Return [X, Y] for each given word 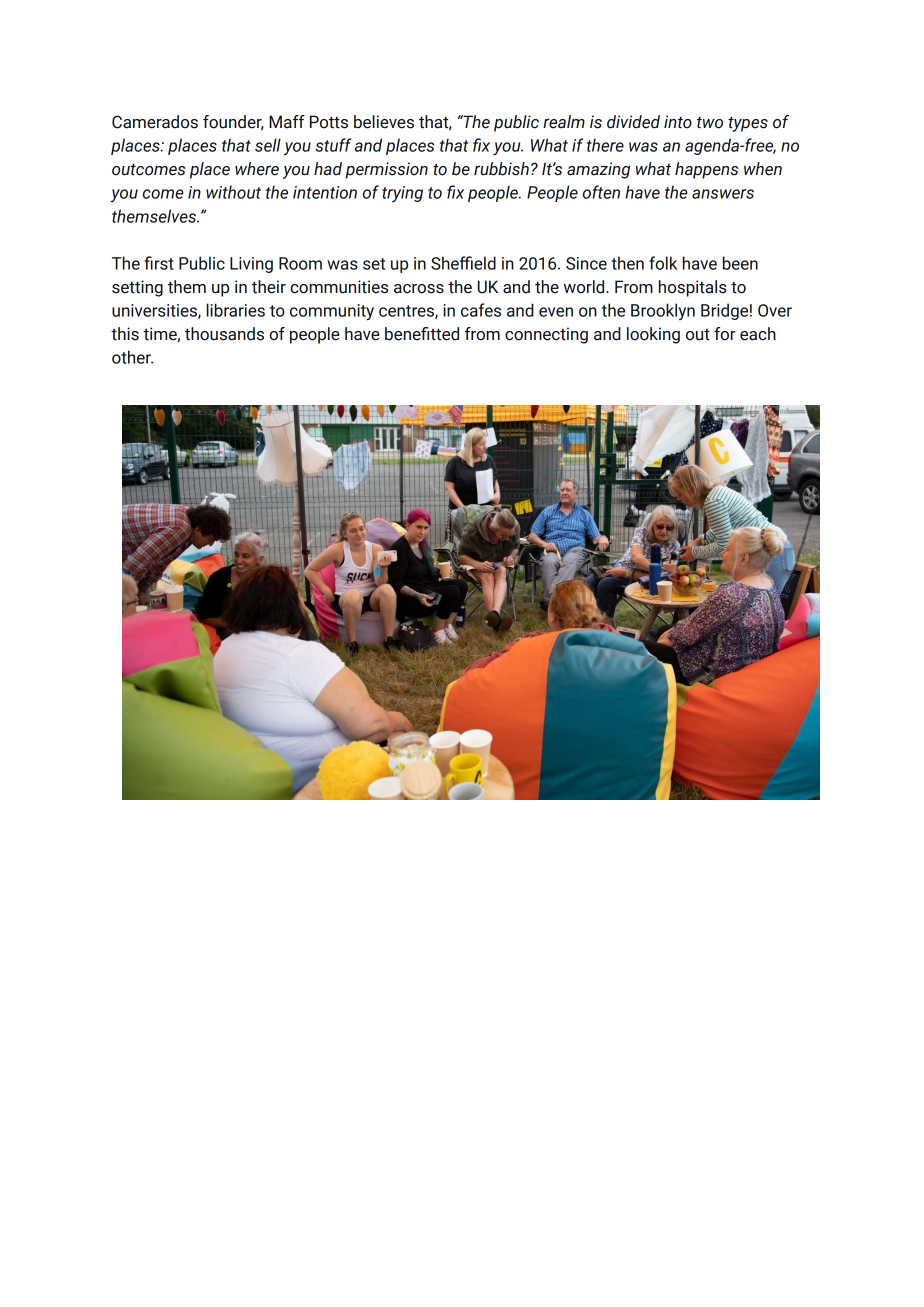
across [419, 289]
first [159, 263]
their [269, 287]
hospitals [693, 288]
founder [233, 122]
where [257, 169]
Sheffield [463, 263]
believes [384, 122]
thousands [224, 334]
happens [706, 170]
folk [663, 263]
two [710, 123]
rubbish [501, 169]
